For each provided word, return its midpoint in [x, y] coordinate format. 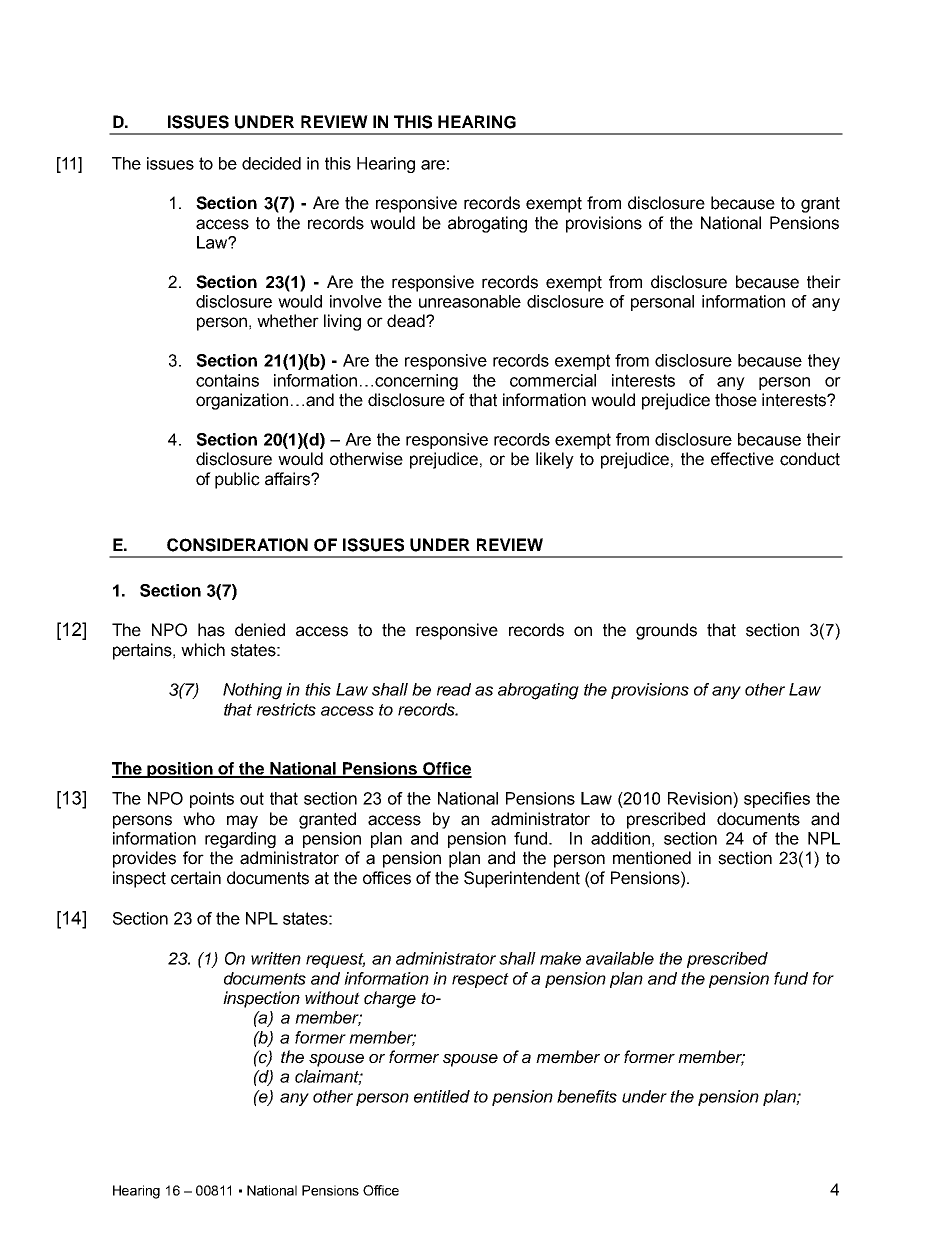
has [211, 630]
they [824, 362]
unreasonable [470, 301]
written [276, 958]
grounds [666, 631]
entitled [442, 1096]
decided [271, 163]
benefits [587, 1096]
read [454, 689]
